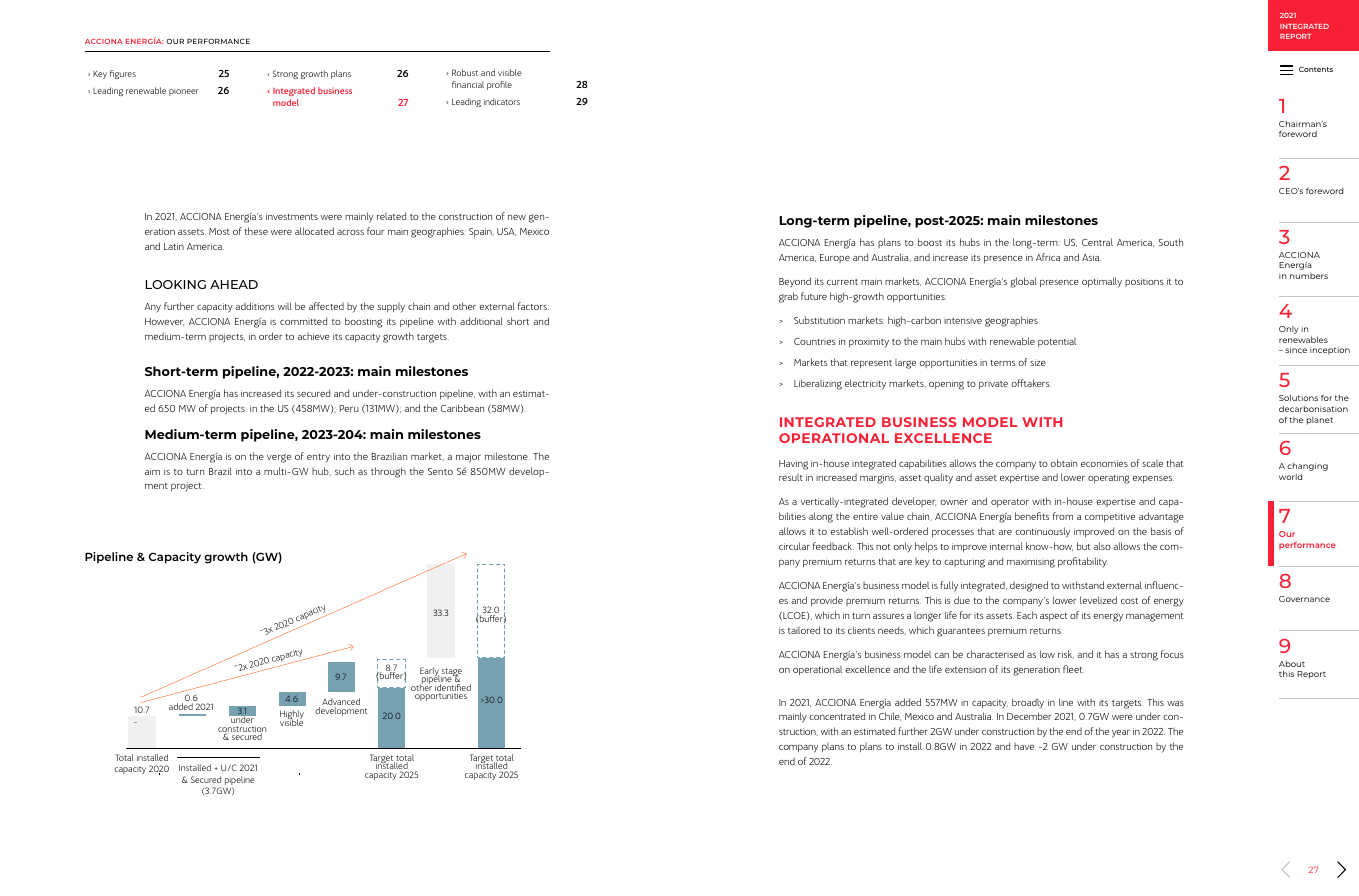  I want to click on advantage, so click(1161, 517).
